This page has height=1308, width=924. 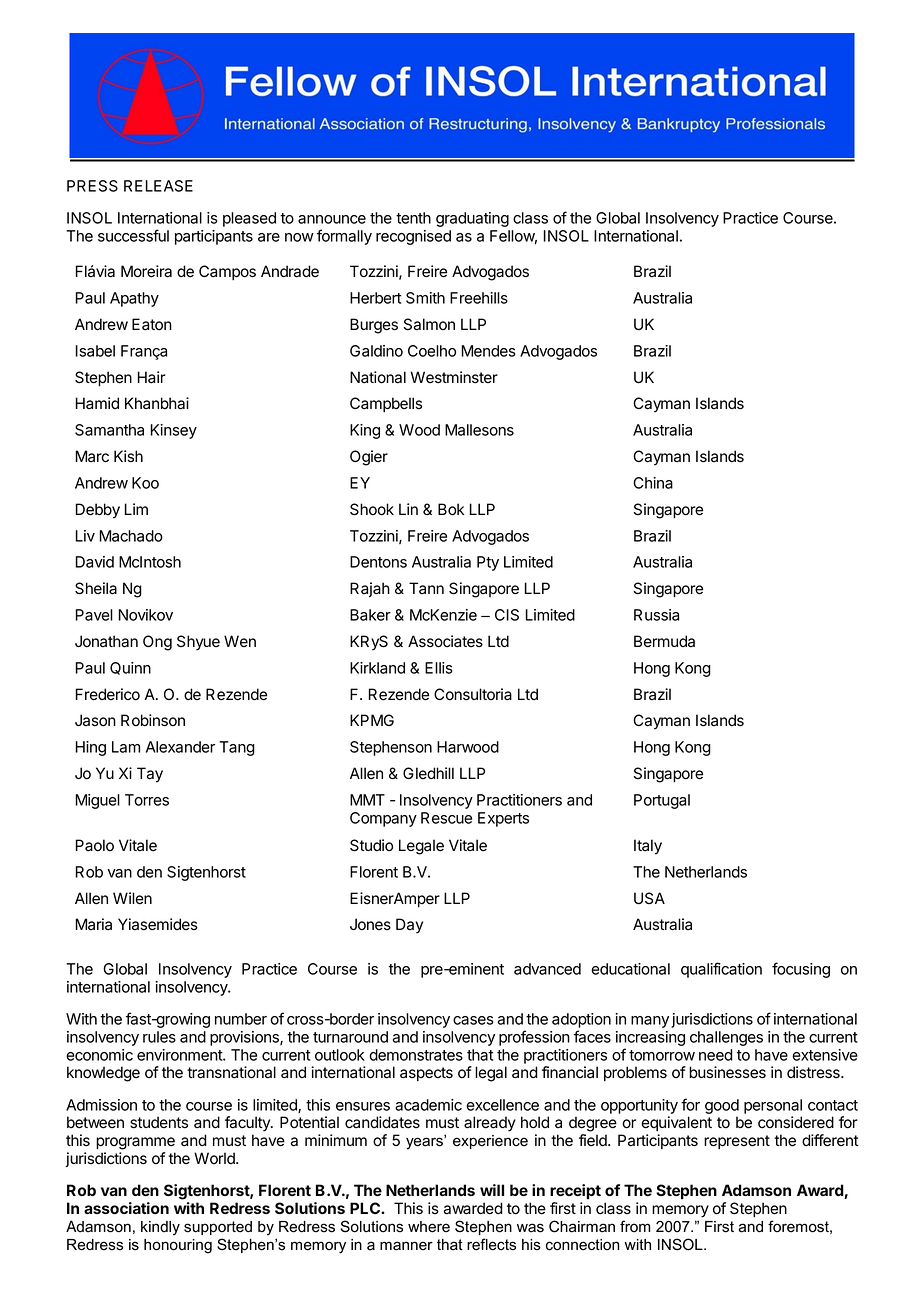 I want to click on Russia, so click(x=656, y=615).
